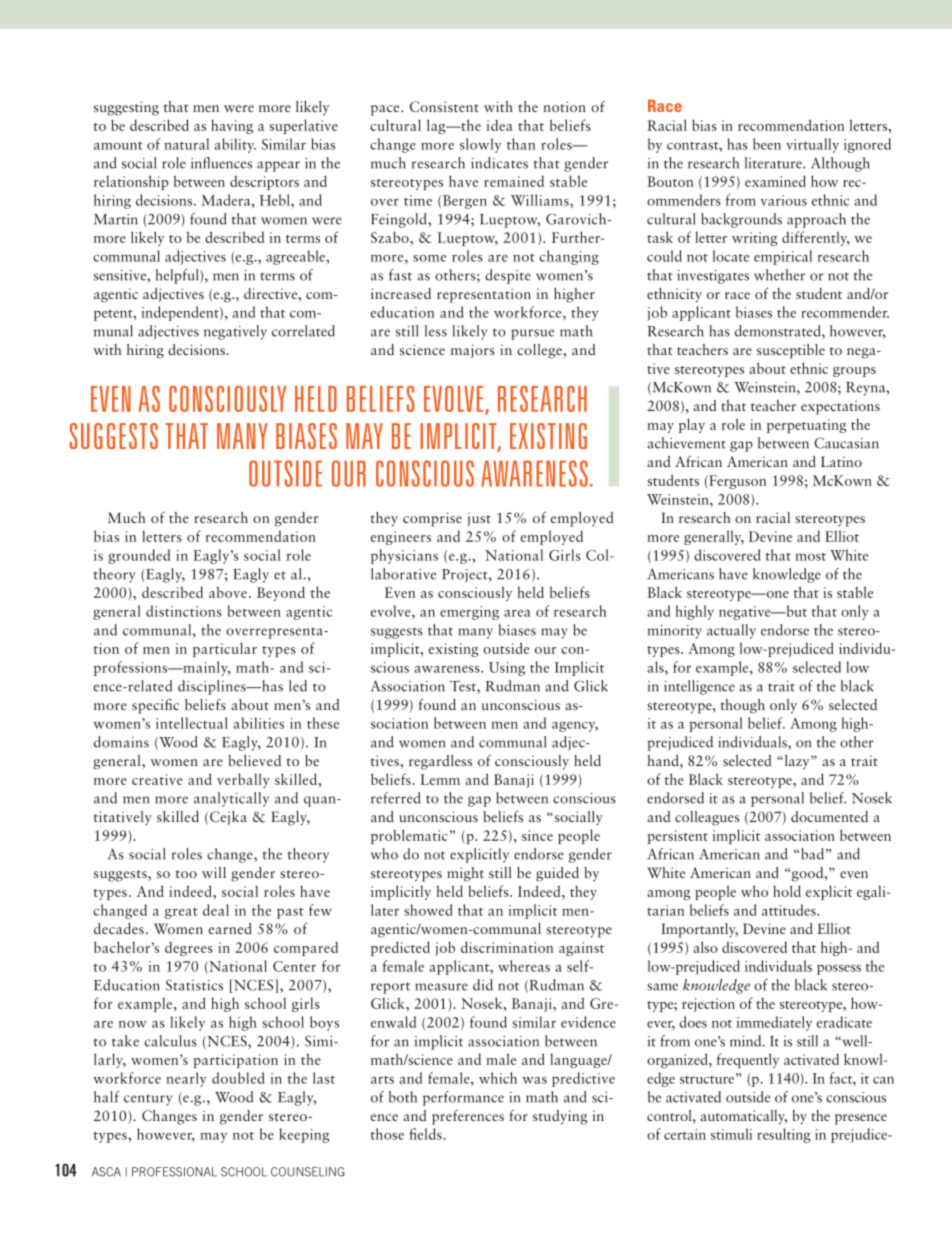  Describe the element at coordinates (469, 613) in the screenshot. I see `emerging` at that location.
